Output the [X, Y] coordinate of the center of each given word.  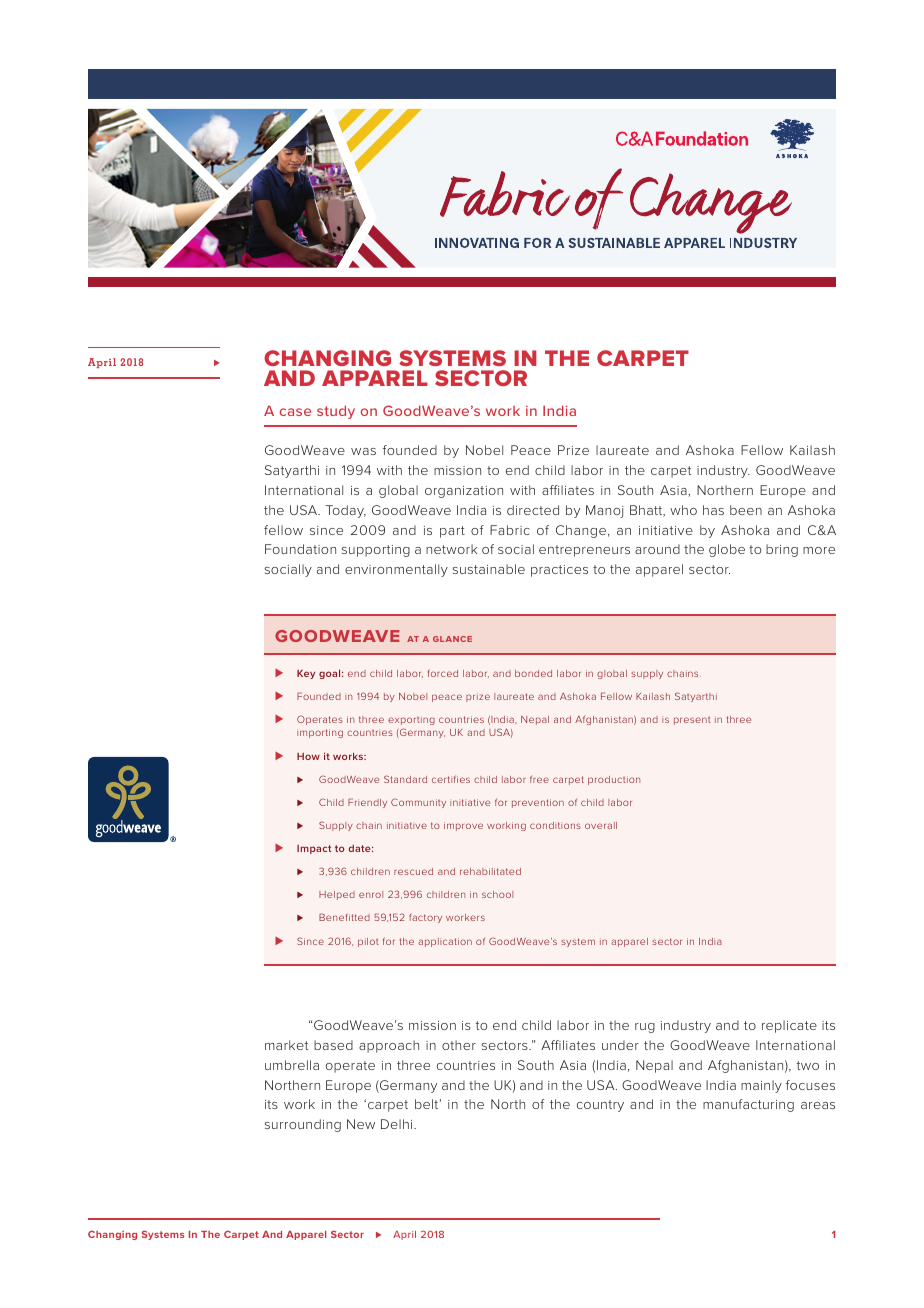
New [361, 1124]
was [363, 451]
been [746, 510]
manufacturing [748, 1105]
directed [533, 510]
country [600, 1106]
